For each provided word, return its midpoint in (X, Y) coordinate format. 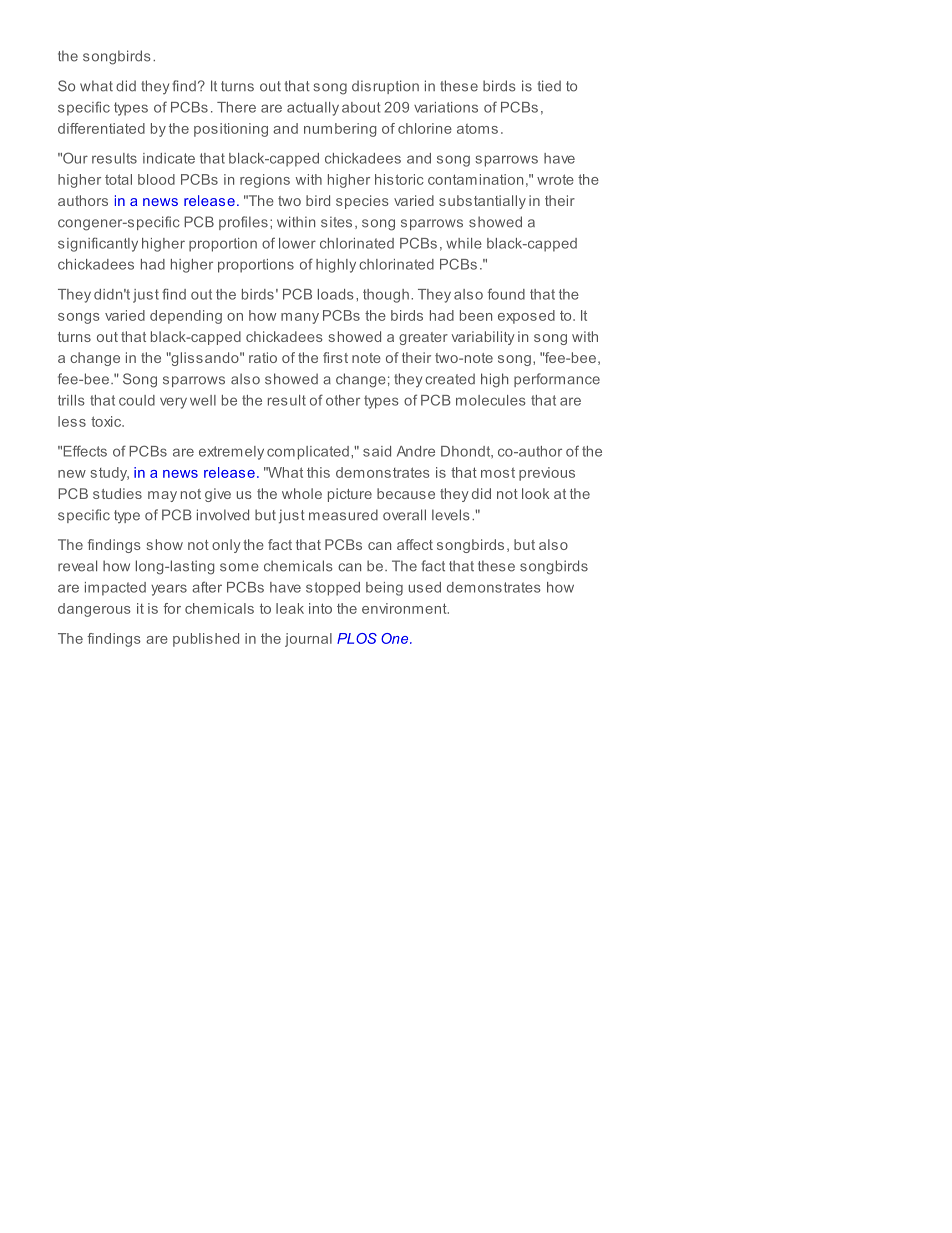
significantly (98, 244)
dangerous (94, 610)
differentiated (101, 128)
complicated (308, 453)
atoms (477, 129)
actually (313, 109)
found (506, 294)
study (110, 474)
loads (336, 294)
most (498, 473)
